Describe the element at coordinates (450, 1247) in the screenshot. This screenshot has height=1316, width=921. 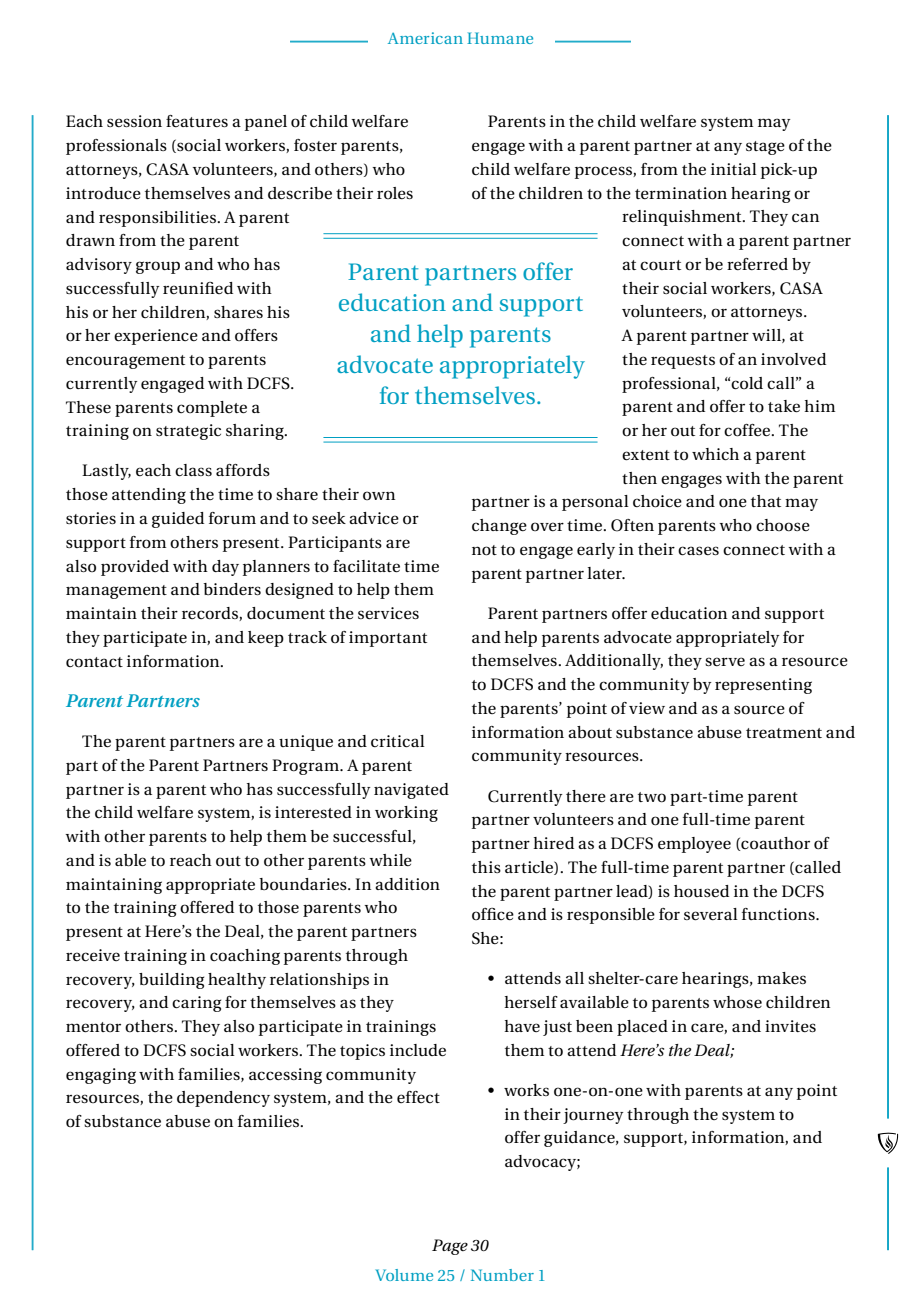
I see `Page` at that location.
